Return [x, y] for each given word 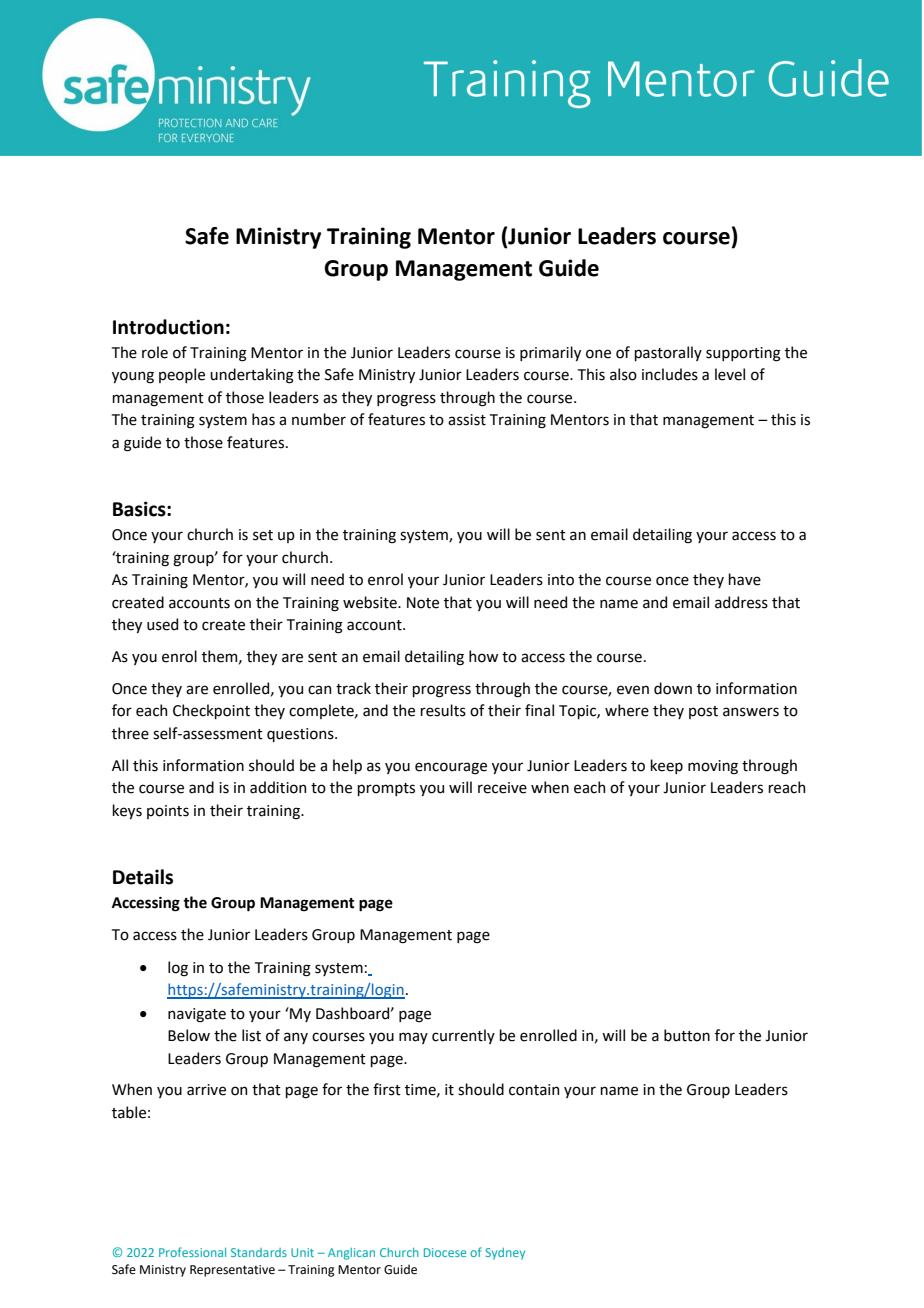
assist [467, 420]
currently [463, 1036]
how [483, 656]
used [162, 624]
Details [143, 877]
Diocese [445, 1252]
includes [670, 374]
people [182, 375]
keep [666, 766]
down [673, 688]
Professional [192, 1252]
